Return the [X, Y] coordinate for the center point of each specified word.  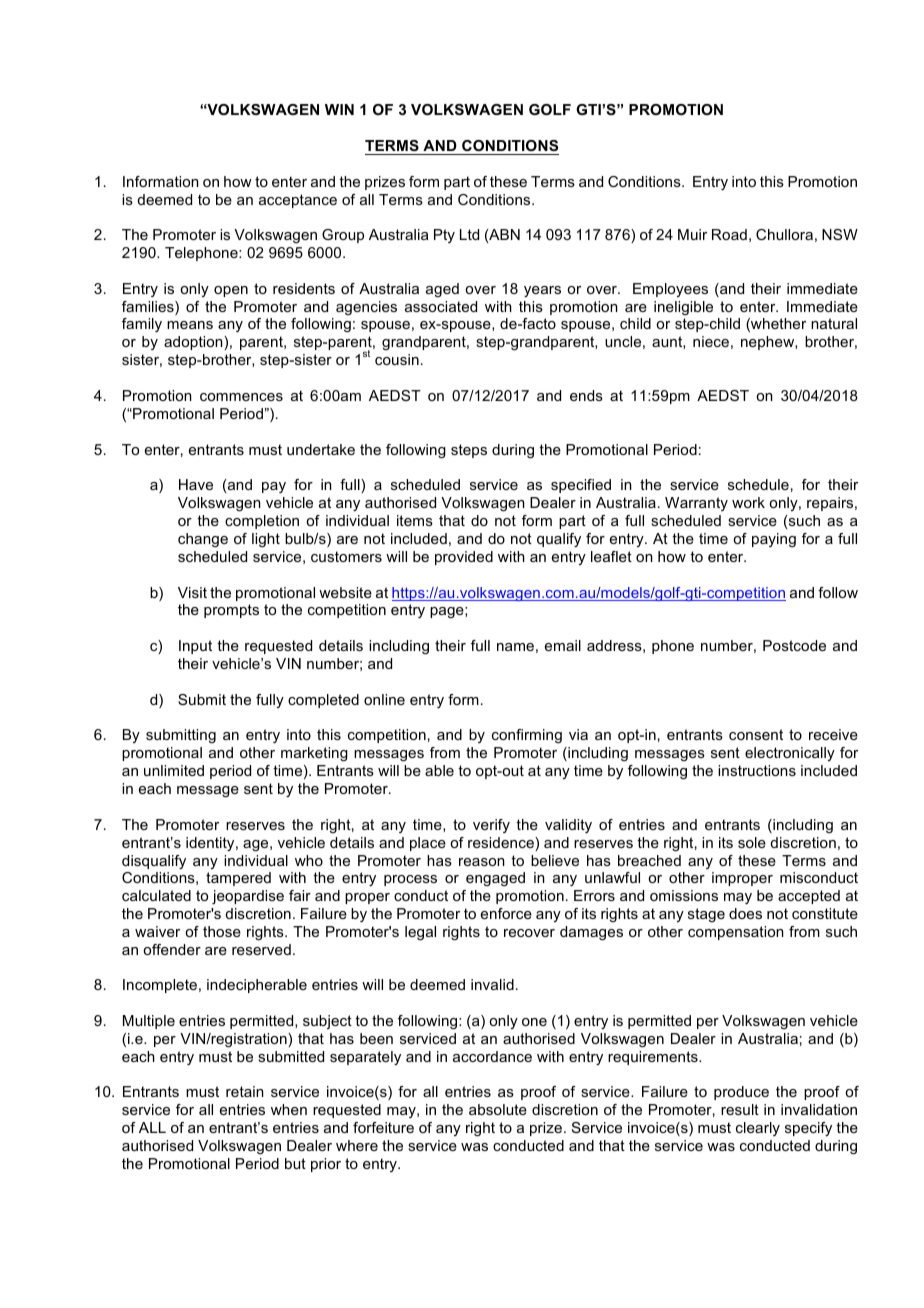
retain [245, 1091]
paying [774, 540]
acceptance [298, 201]
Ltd [469, 234]
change [203, 540]
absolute [498, 1109]
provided [464, 558]
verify [491, 826]
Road [729, 234]
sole [752, 842]
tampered [238, 879]
